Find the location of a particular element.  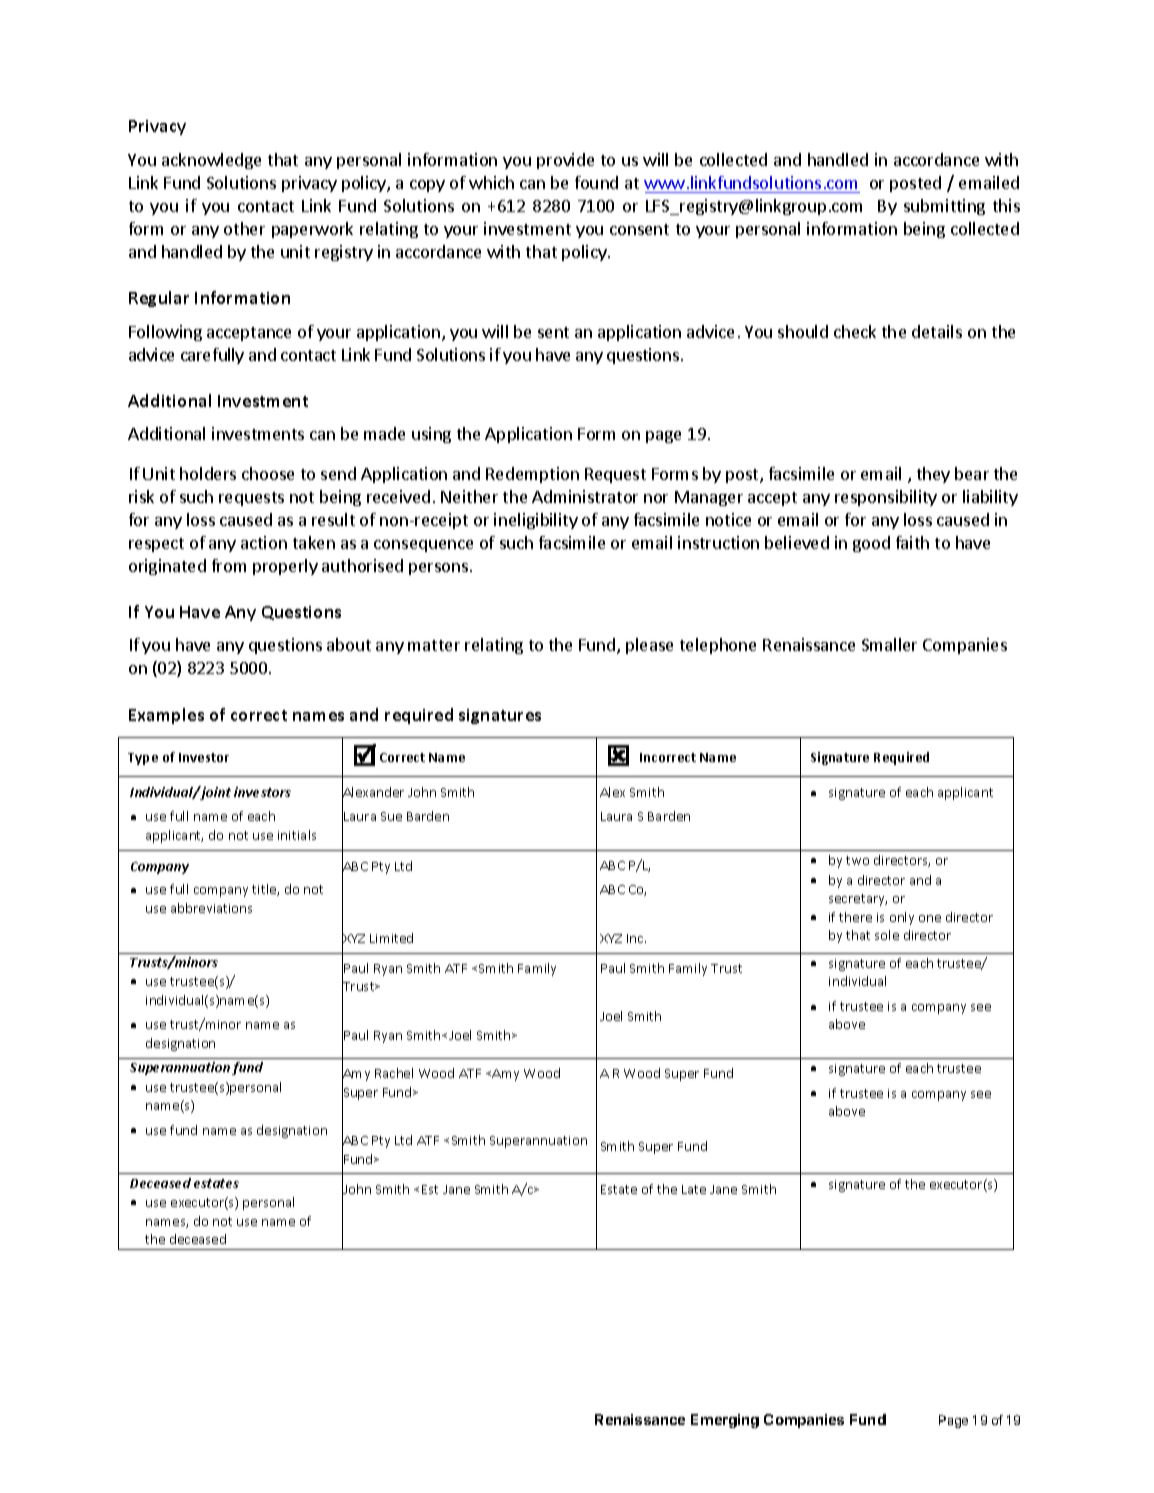

joint is located at coordinates (216, 793).
